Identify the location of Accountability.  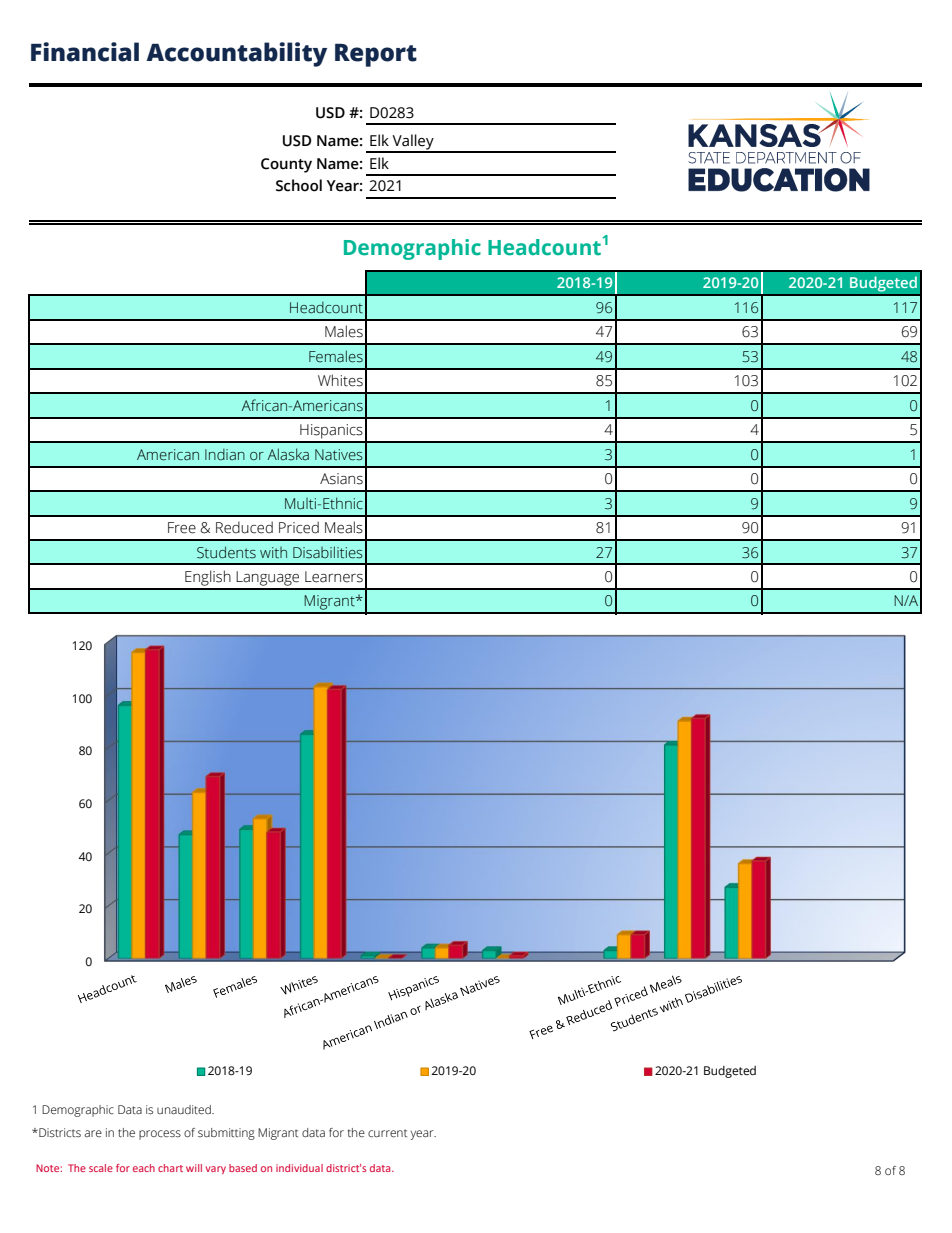
(236, 54).
